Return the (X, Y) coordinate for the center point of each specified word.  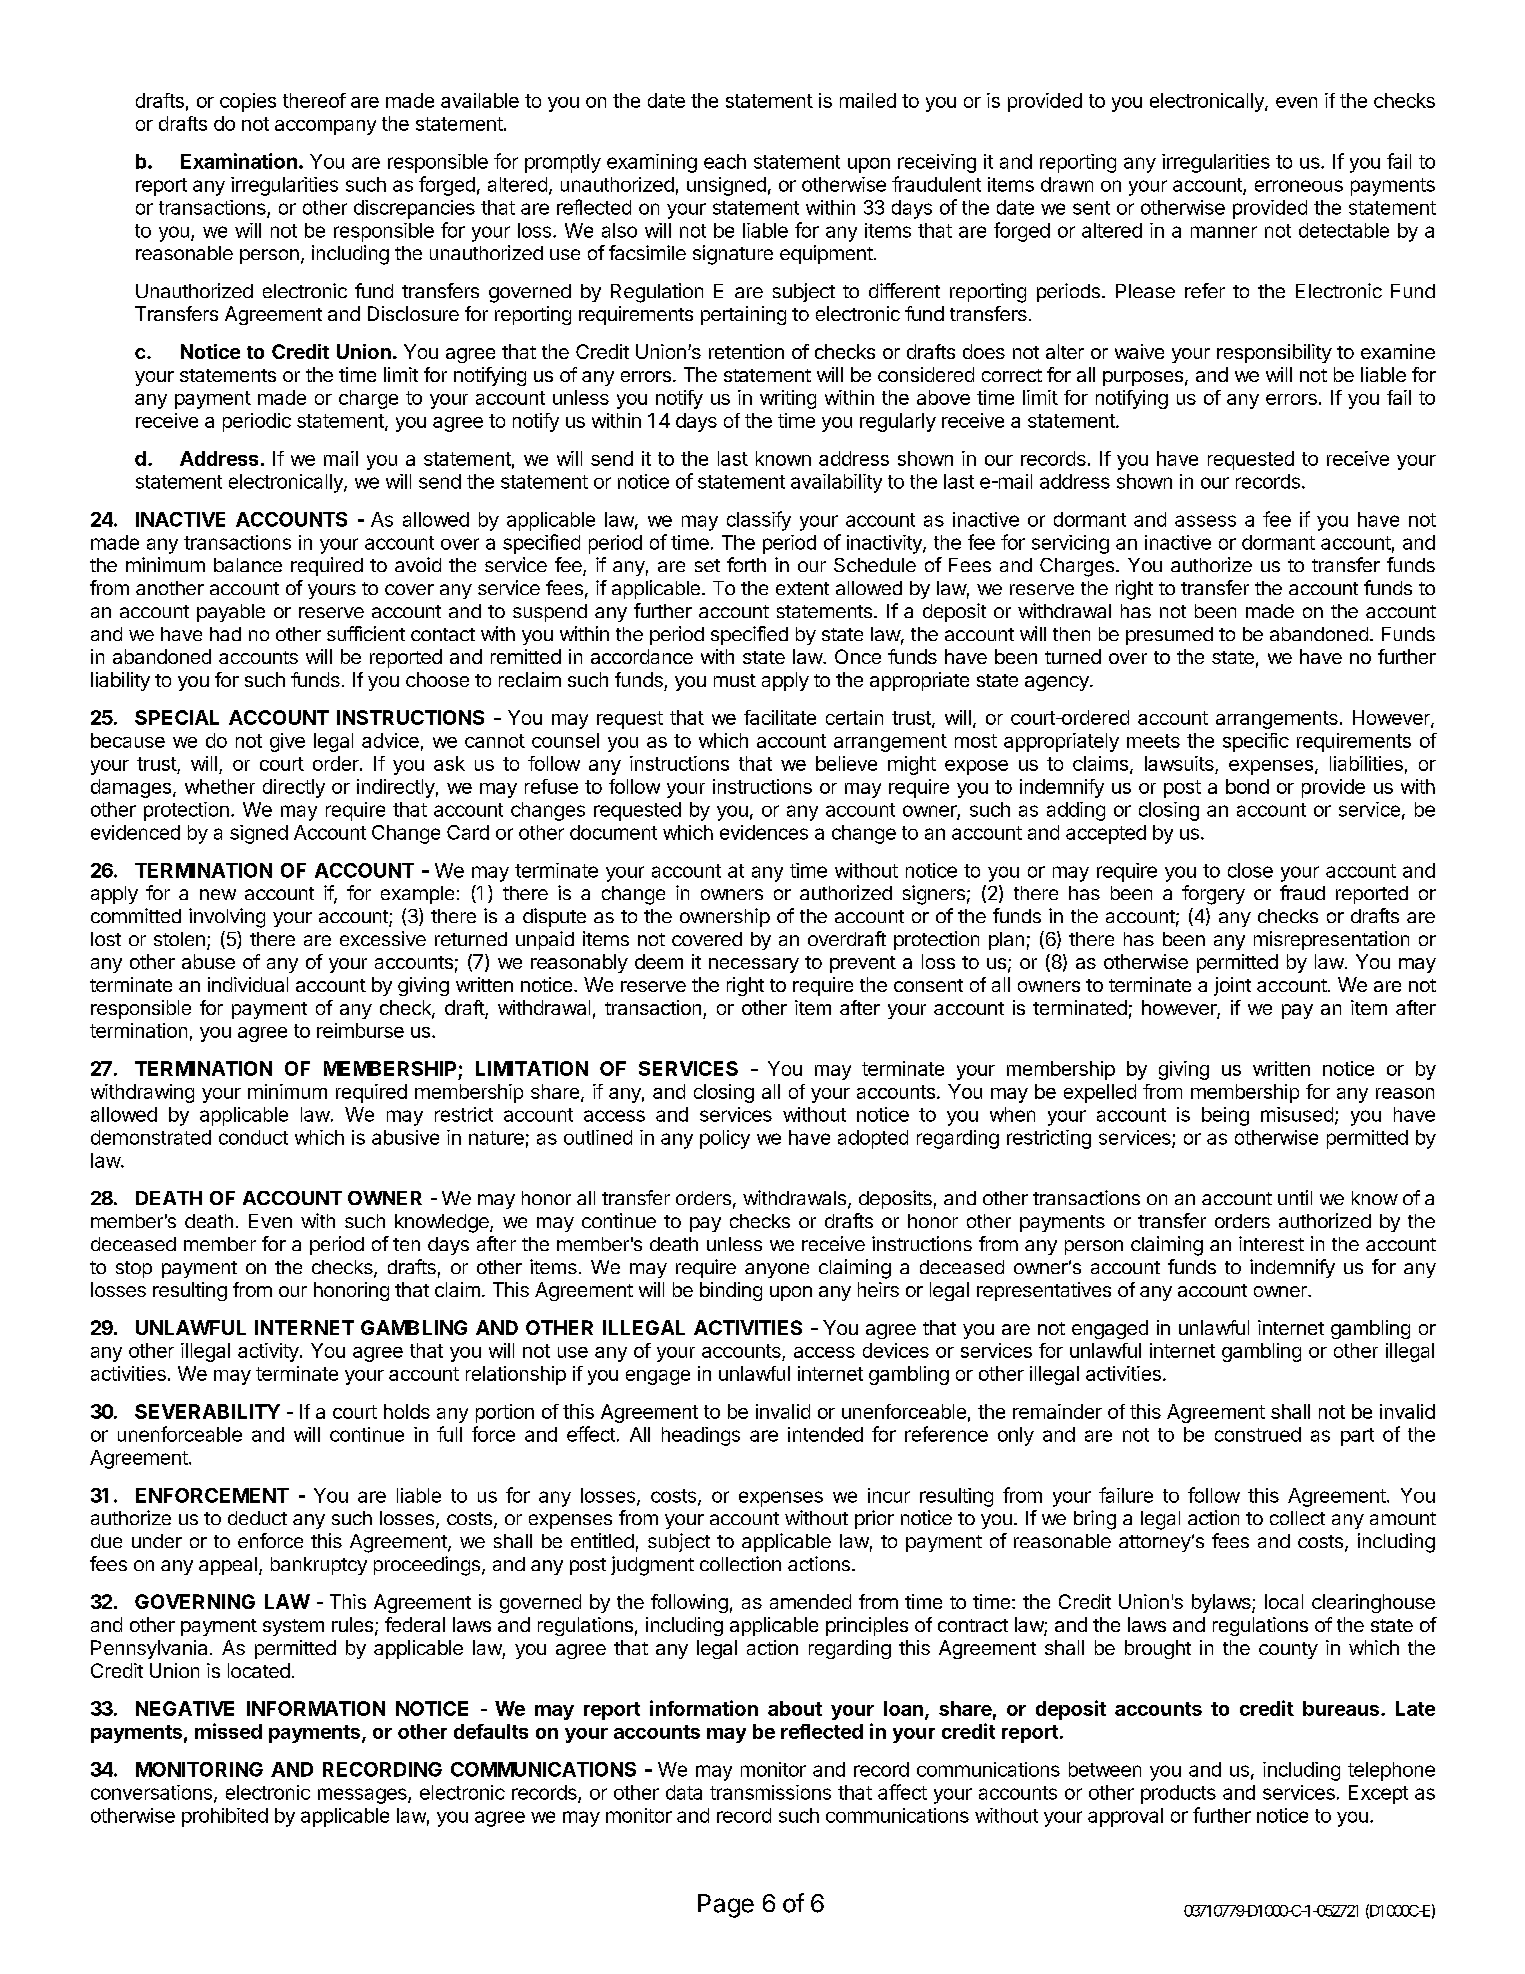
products (1178, 1794)
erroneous (1299, 186)
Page (726, 1906)
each (725, 161)
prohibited (225, 1817)
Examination (239, 161)
